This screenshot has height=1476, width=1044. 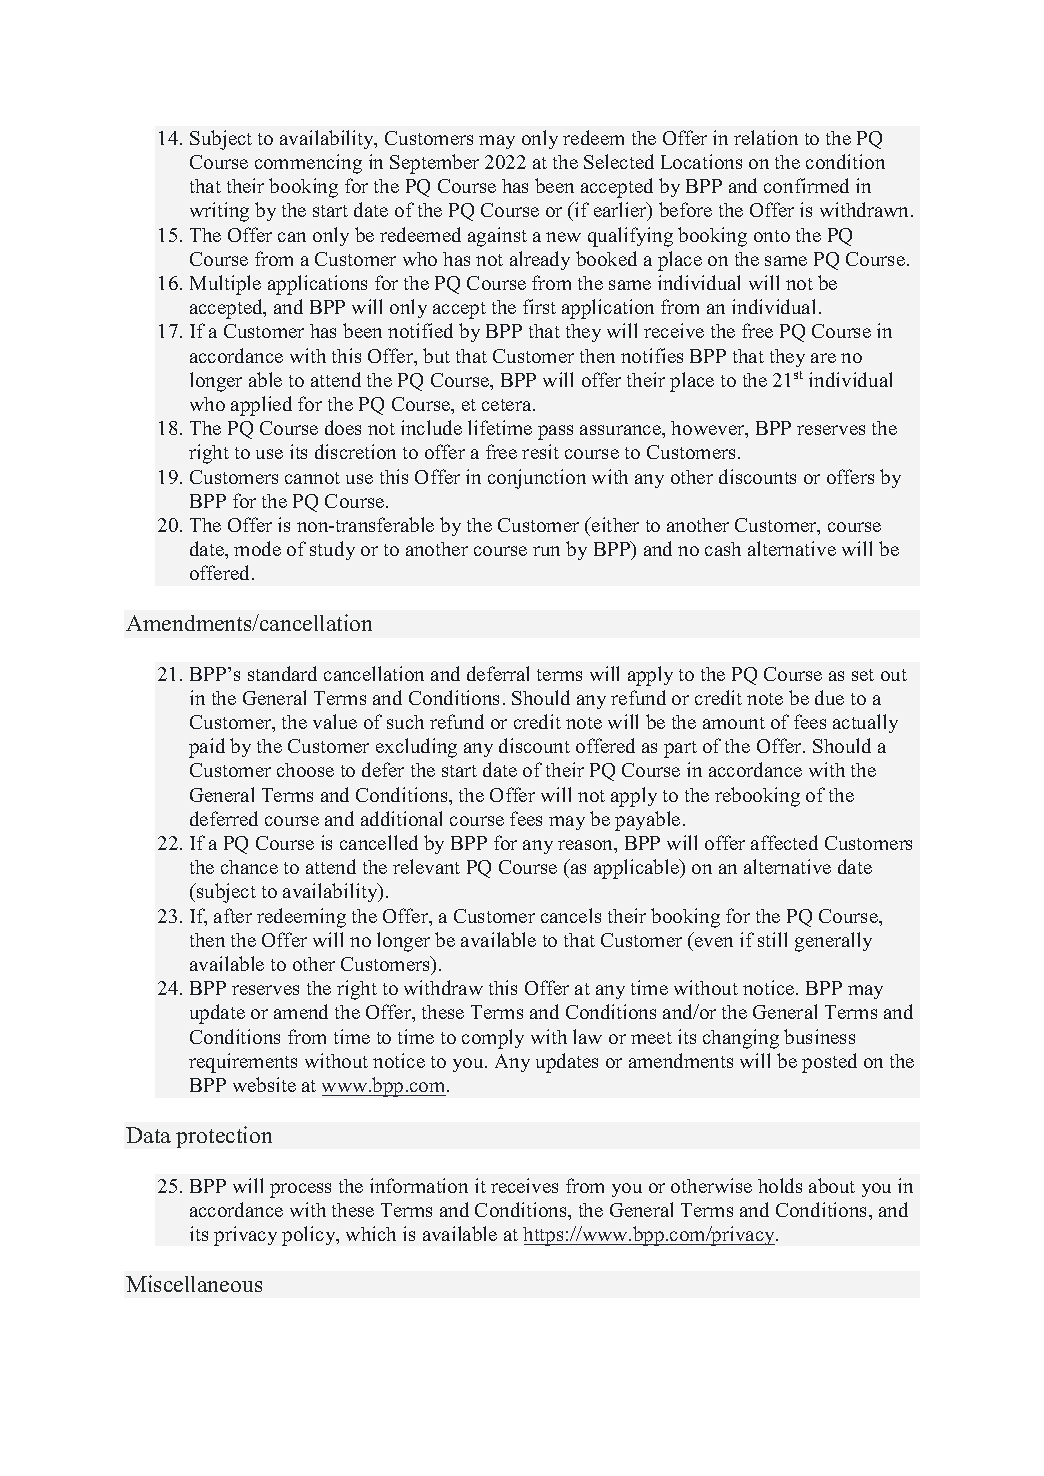 What do you see at coordinates (249, 867) in the screenshot?
I see `chance` at bounding box center [249, 867].
